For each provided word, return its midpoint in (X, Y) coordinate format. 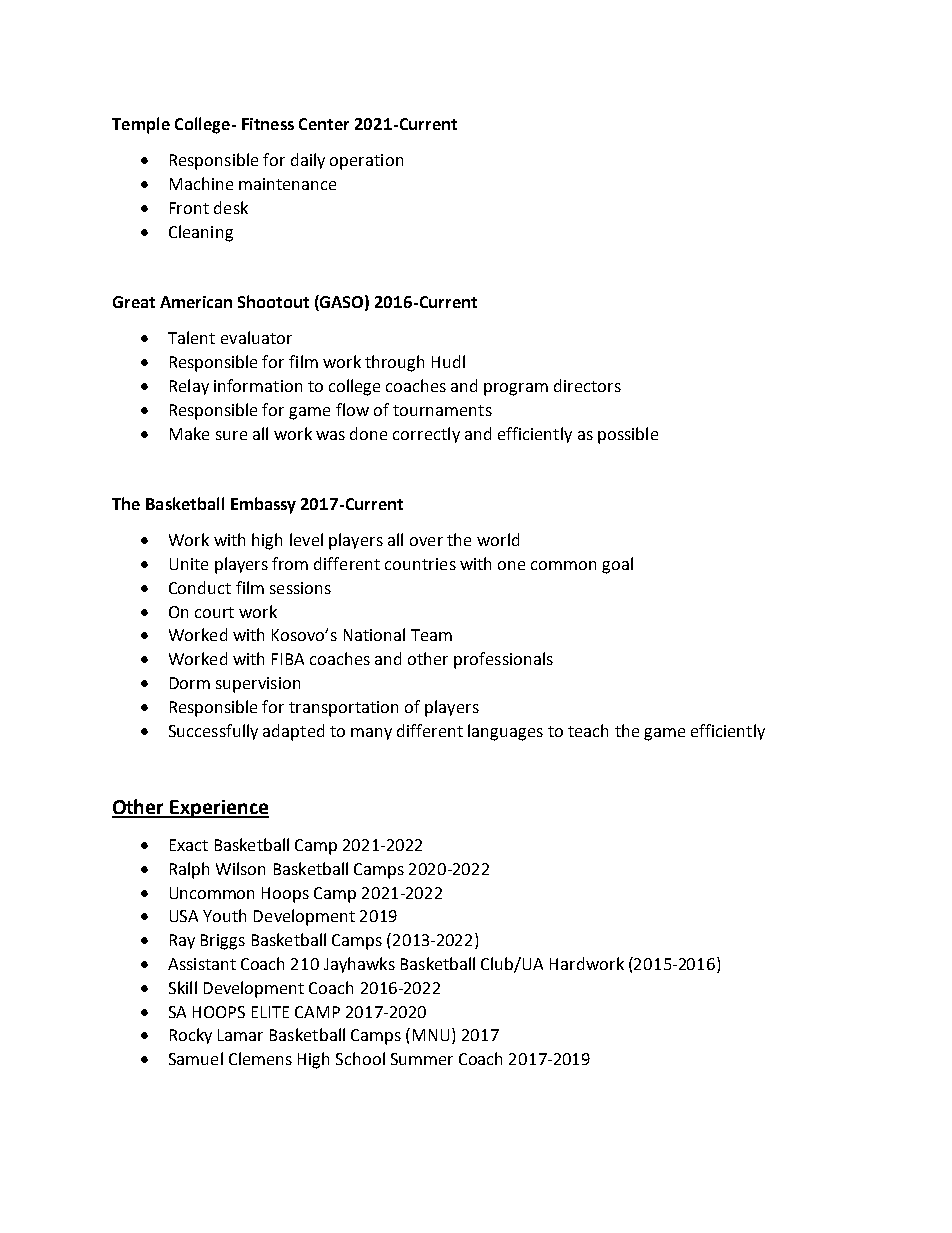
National (374, 634)
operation (366, 162)
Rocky (191, 1036)
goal (617, 565)
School (360, 1058)
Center (324, 124)
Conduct (200, 587)
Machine (201, 183)
